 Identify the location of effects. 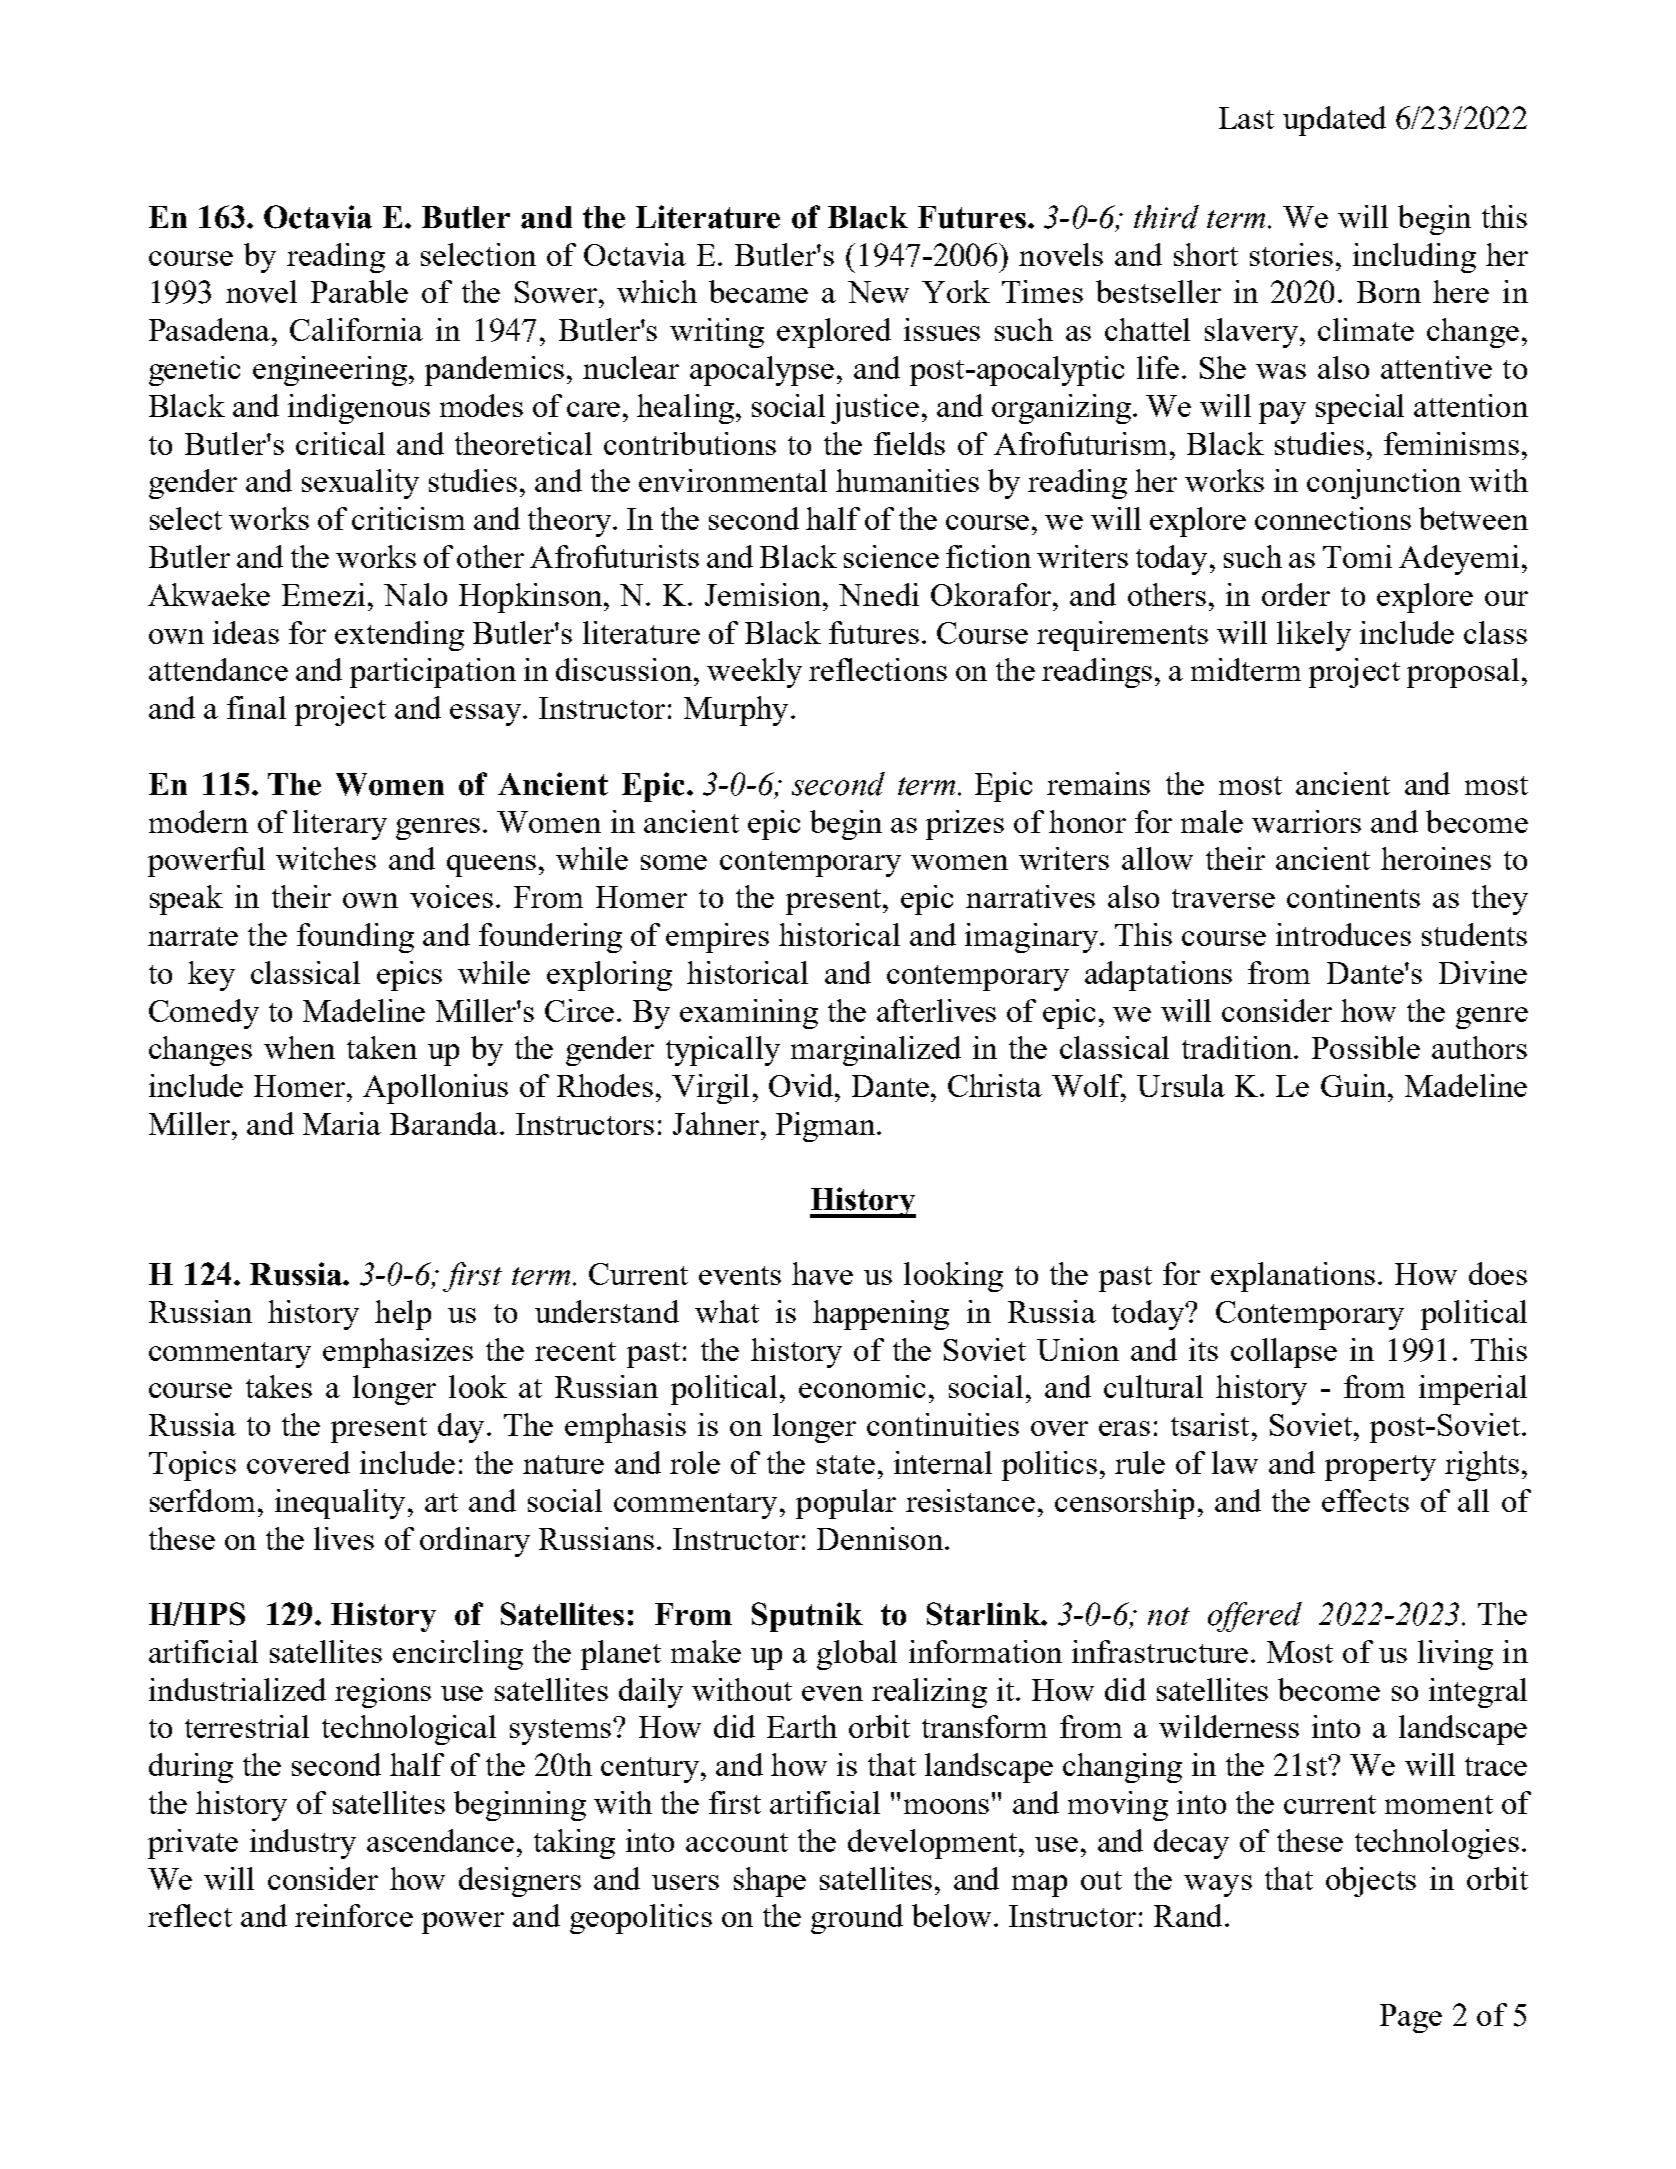
(1365, 1500).
